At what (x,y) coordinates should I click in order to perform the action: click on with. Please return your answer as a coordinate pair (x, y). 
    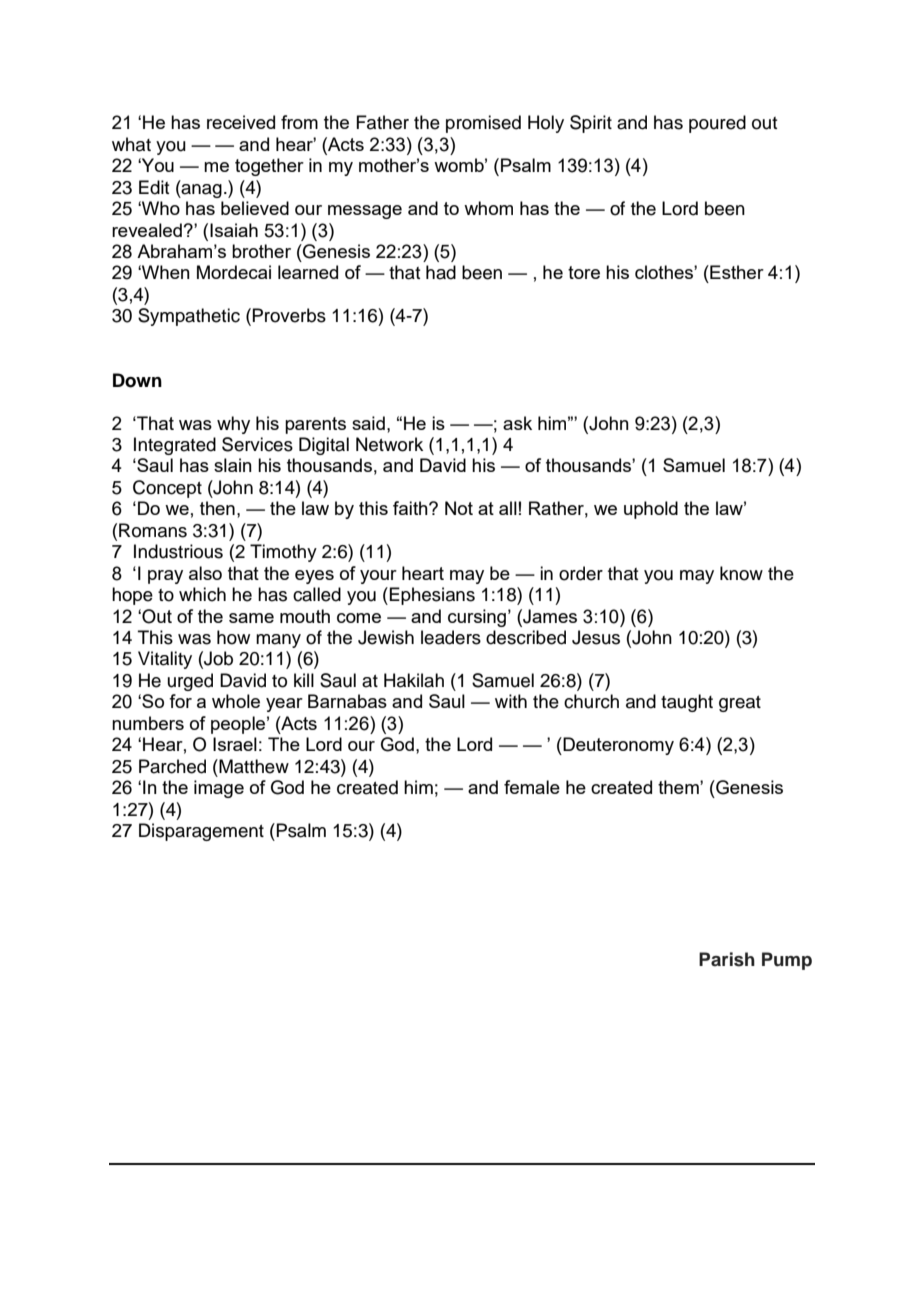
    Looking at the image, I should click on (511, 701).
